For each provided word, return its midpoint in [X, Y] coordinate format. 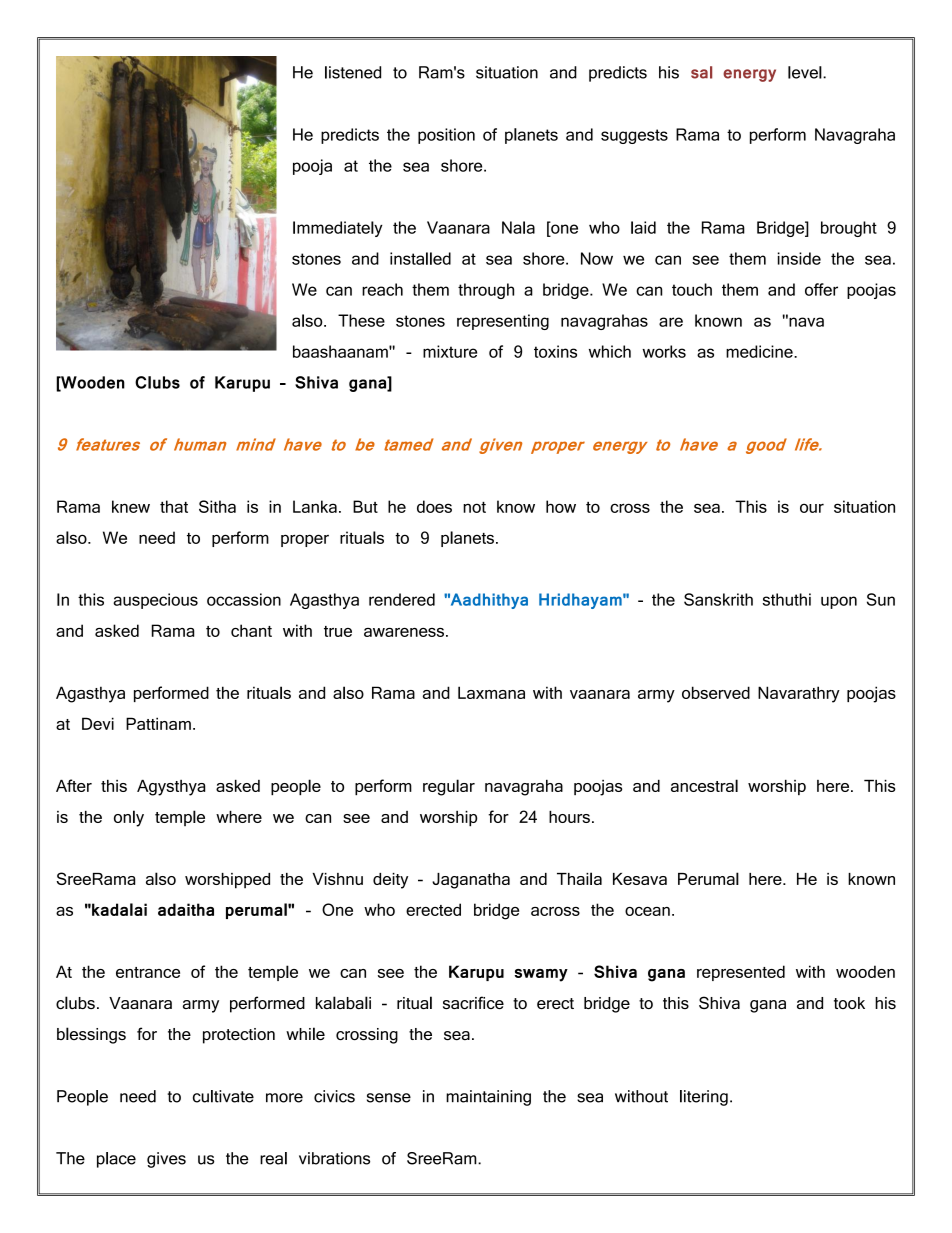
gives [166, 1160]
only [129, 818]
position [446, 136]
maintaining [488, 1098]
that [174, 506]
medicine [760, 351]
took [849, 1003]
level [806, 72]
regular [449, 787]
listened [353, 72]
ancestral [704, 785]
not [474, 507]
